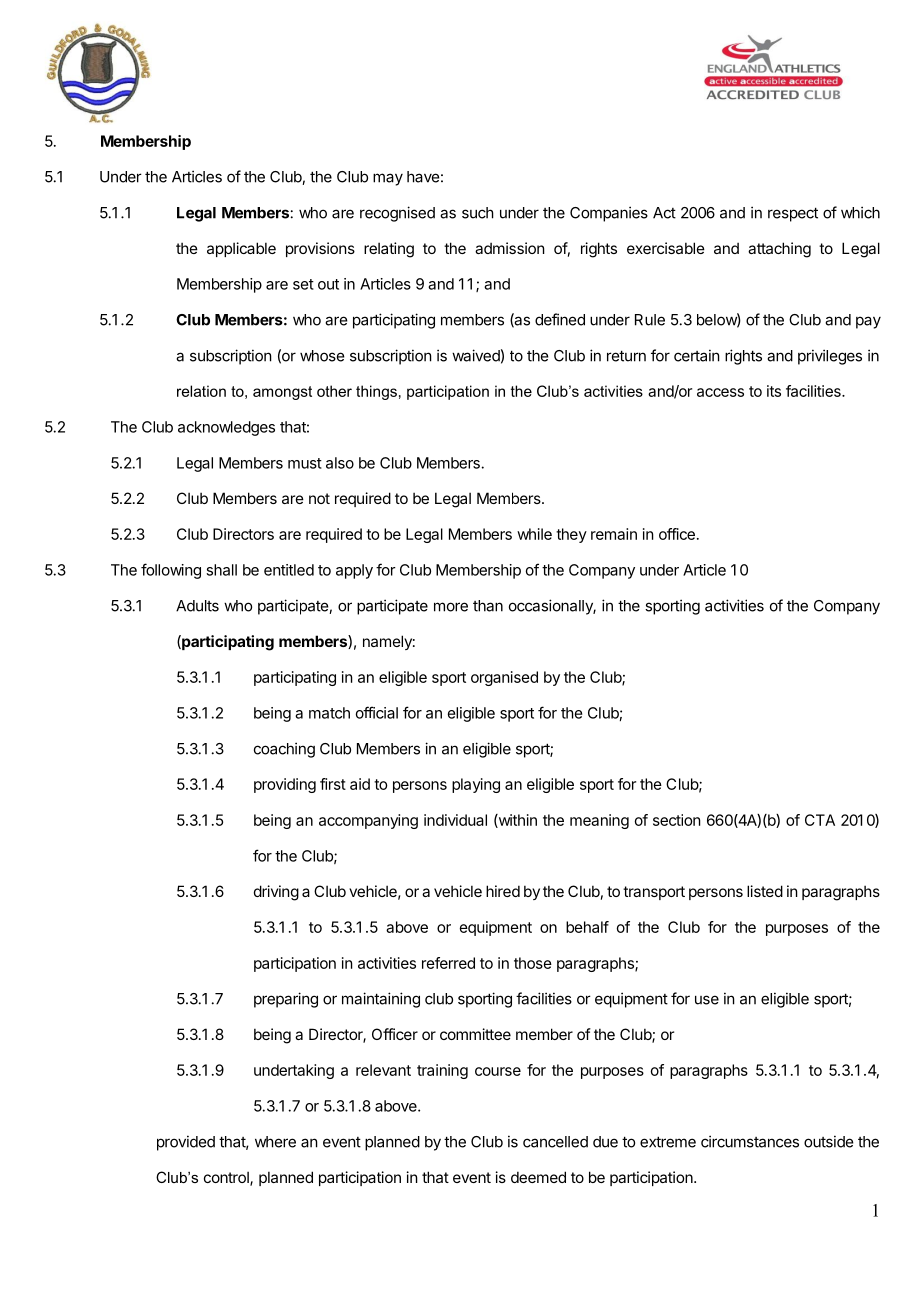 The height and width of the document is (1308, 924). Describe the element at coordinates (793, 214) in the document. I see `respect` at that location.
